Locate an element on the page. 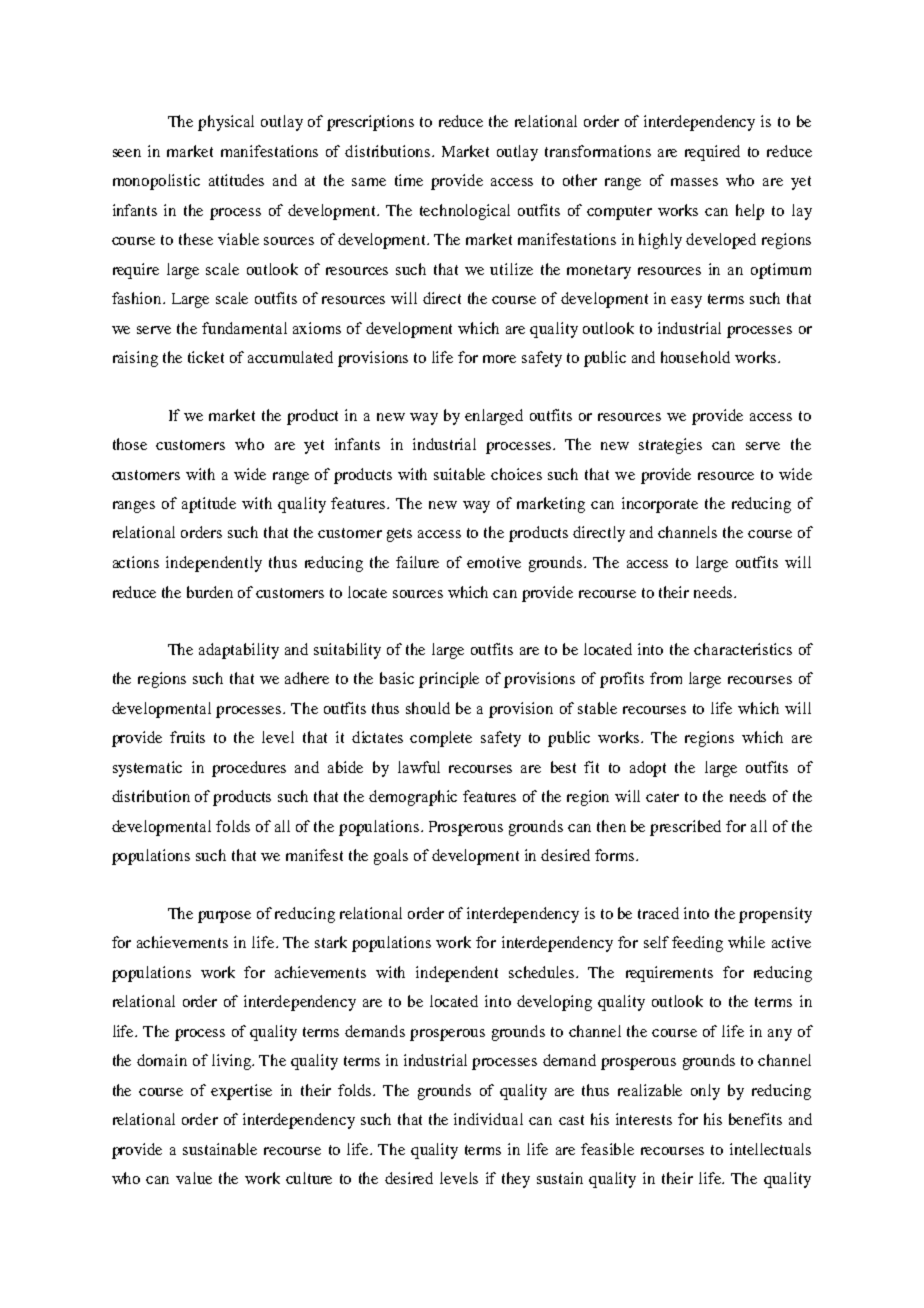  suitable is located at coordinates (459, 474).
